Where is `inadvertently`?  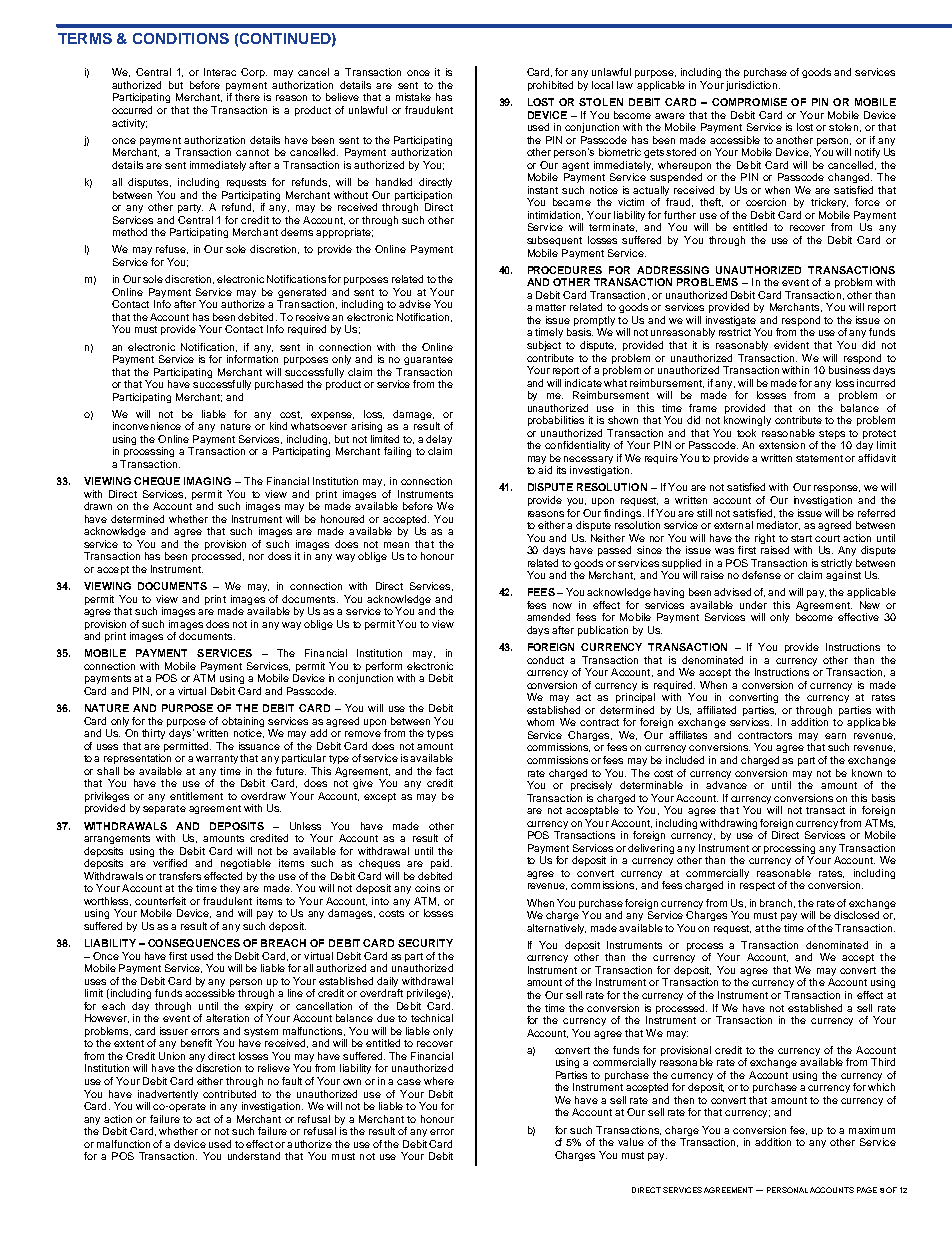 inadvertently is located at coordinates (168, 1095).
